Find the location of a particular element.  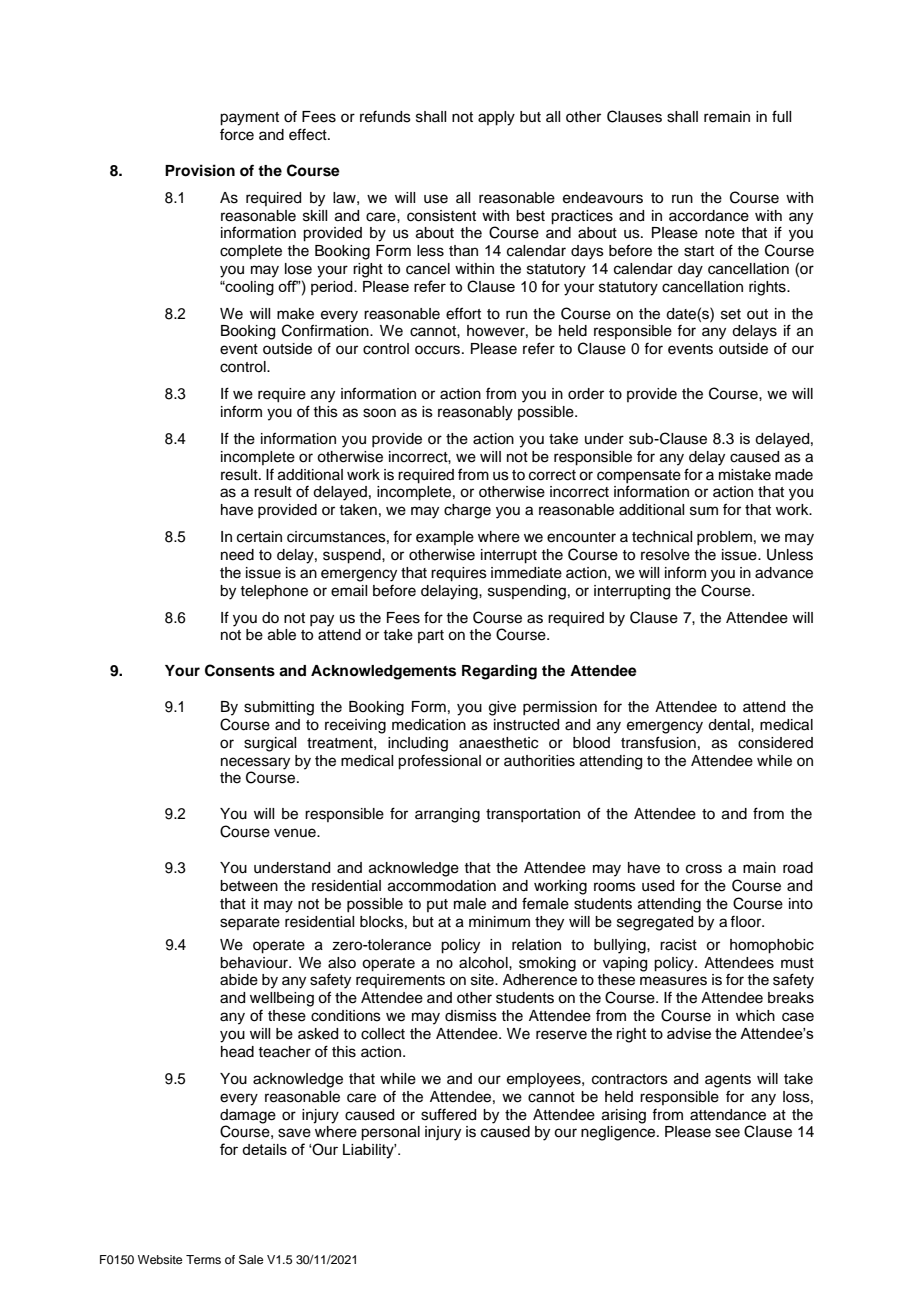

Sale is located at coordinates (251, 1260).
